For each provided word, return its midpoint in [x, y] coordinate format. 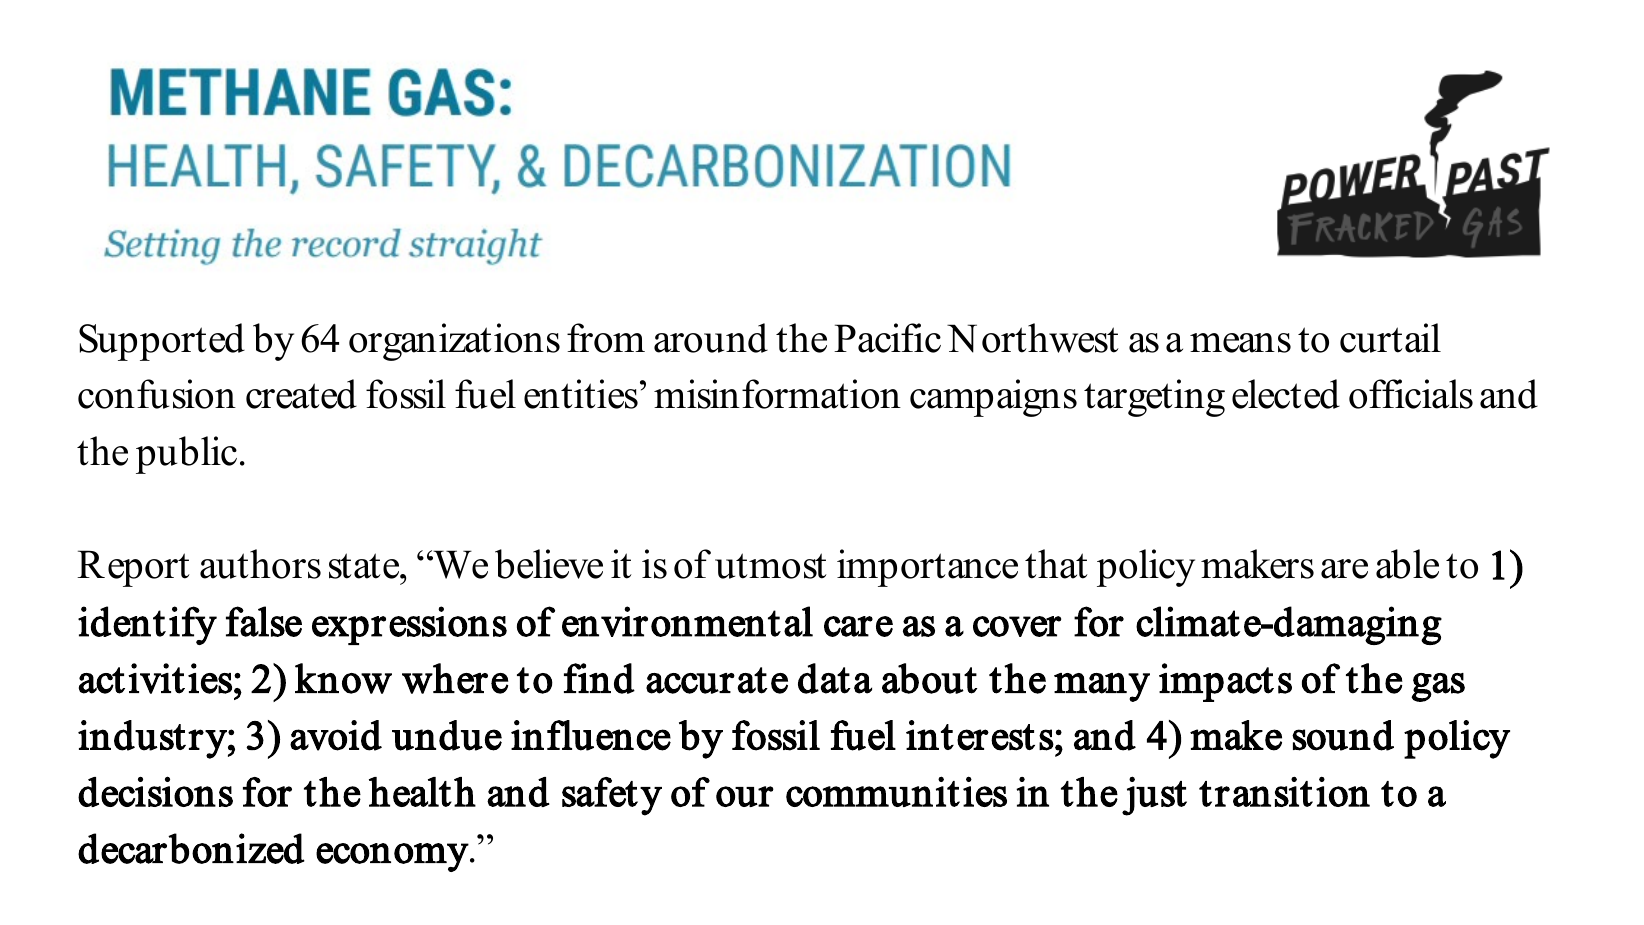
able [1407, 564]
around [711, 338]
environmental [687, 621]
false [264, 621]
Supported [162, 342]
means [1240, 343]
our [745, 796]
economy [392, 857]
